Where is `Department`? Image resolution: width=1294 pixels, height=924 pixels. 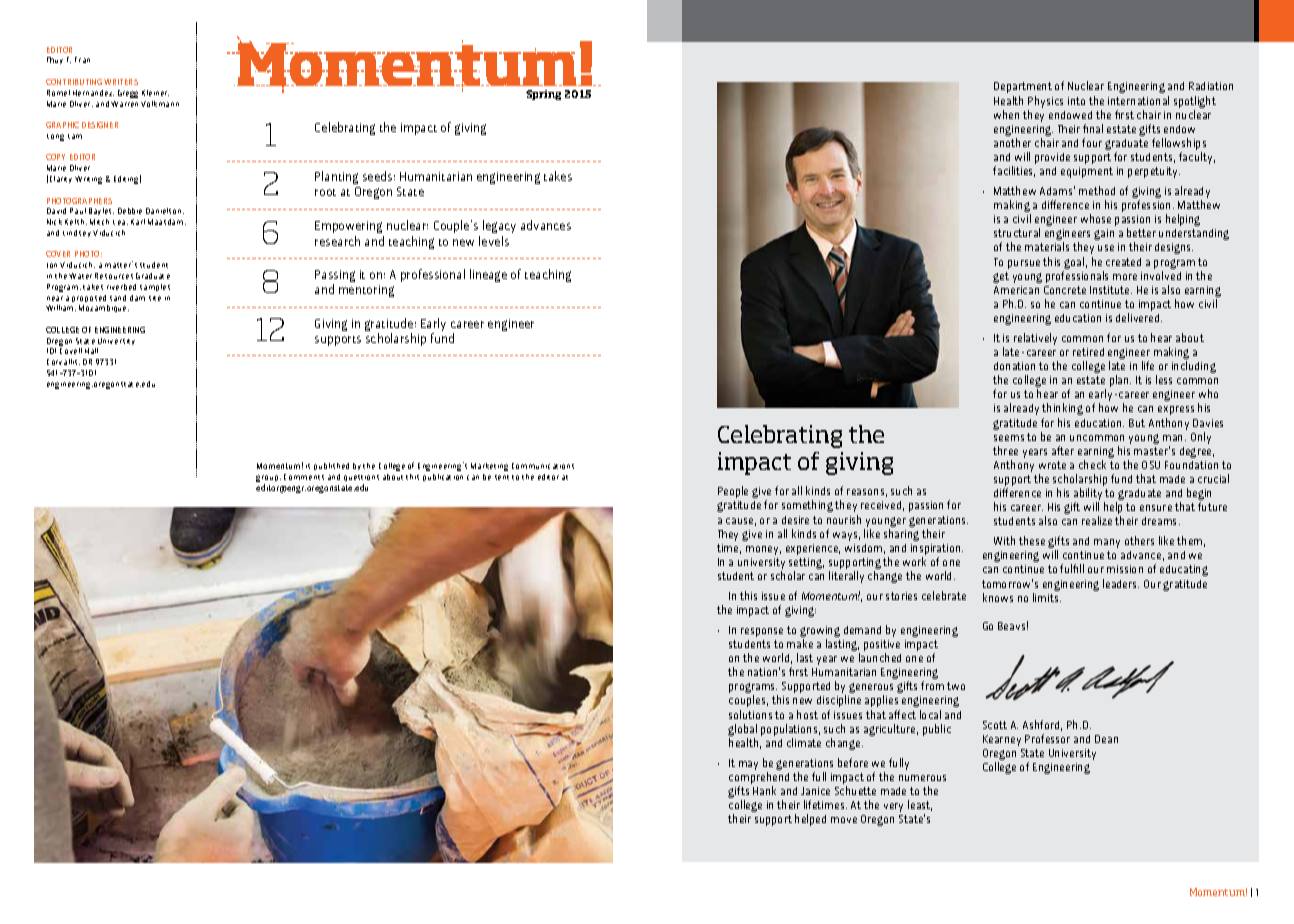 Department is located at coordinates (1023, 87).
